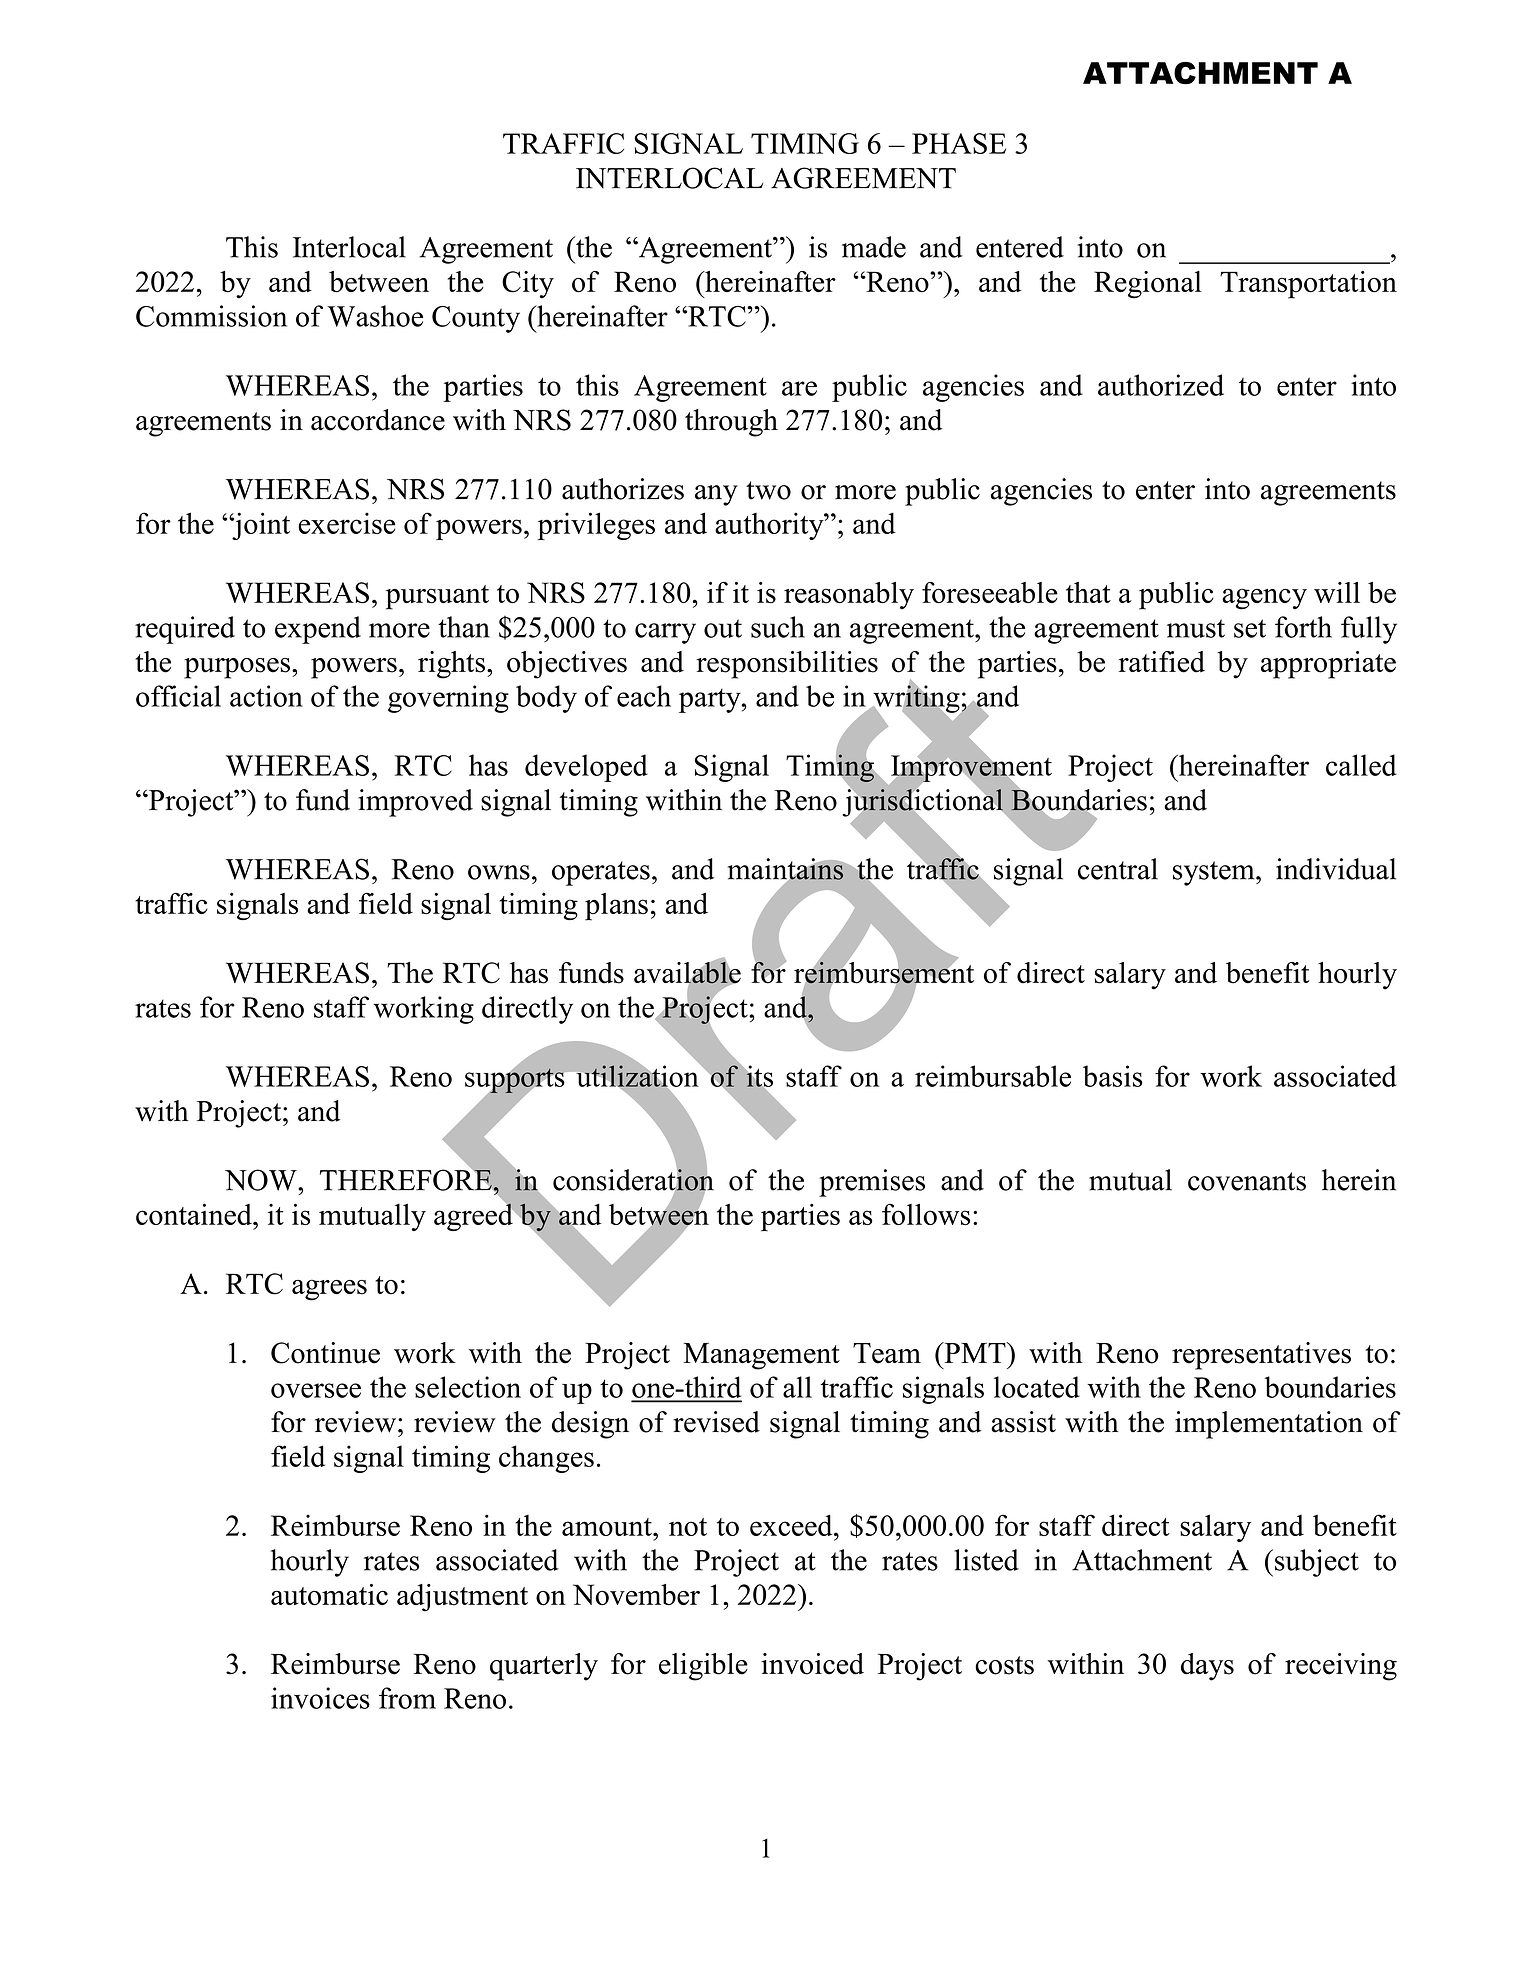 The image size is (1532, 1983). Describe the element at coordinates (787, 665) in the image. I see `responsibilities` at that location.
